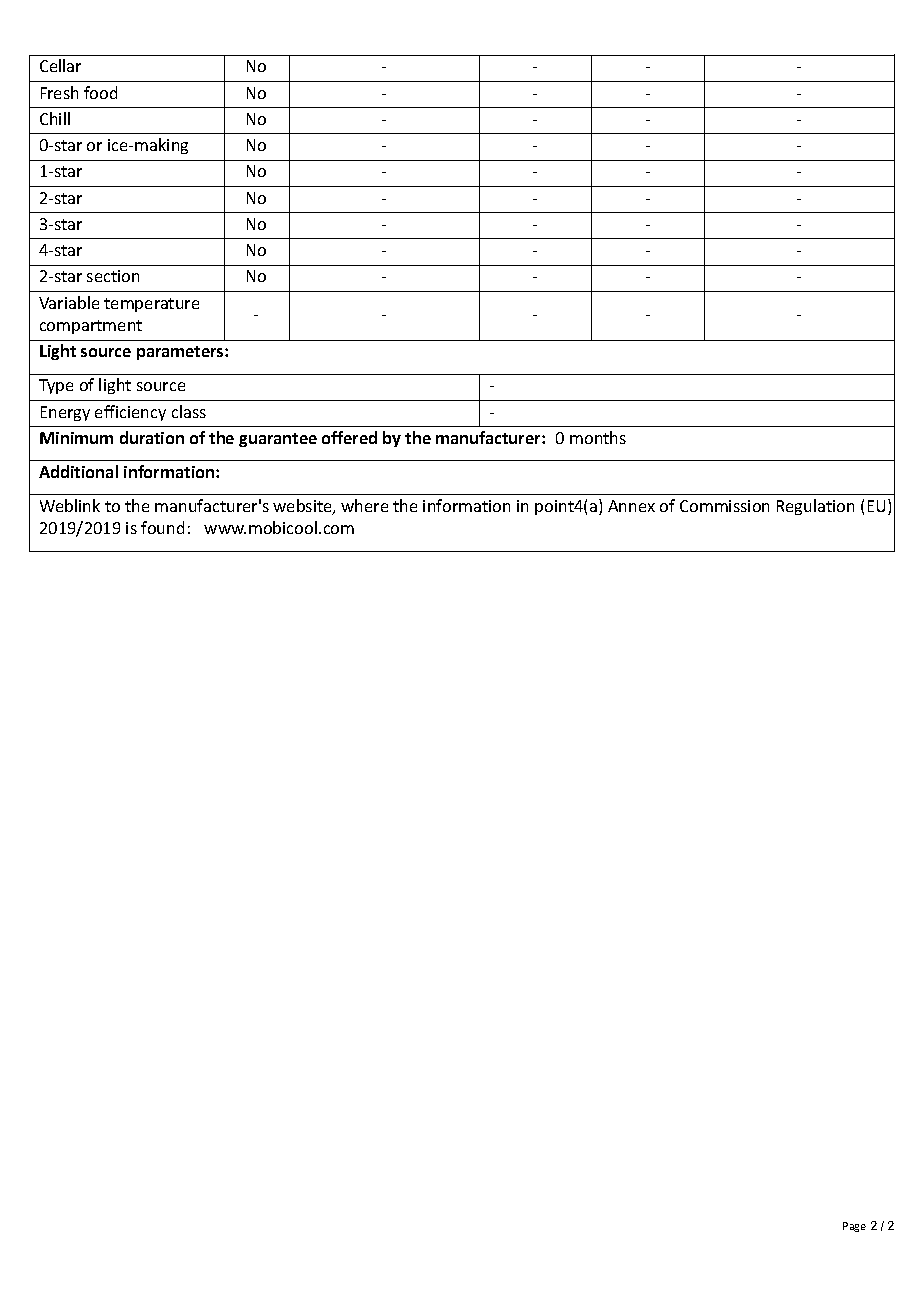 Image resolution: width=924 pixels, height=1308 pixels. What do you see at coordinates (303, 507) in the page?
I see `website` at bounding box center [303, 507].
